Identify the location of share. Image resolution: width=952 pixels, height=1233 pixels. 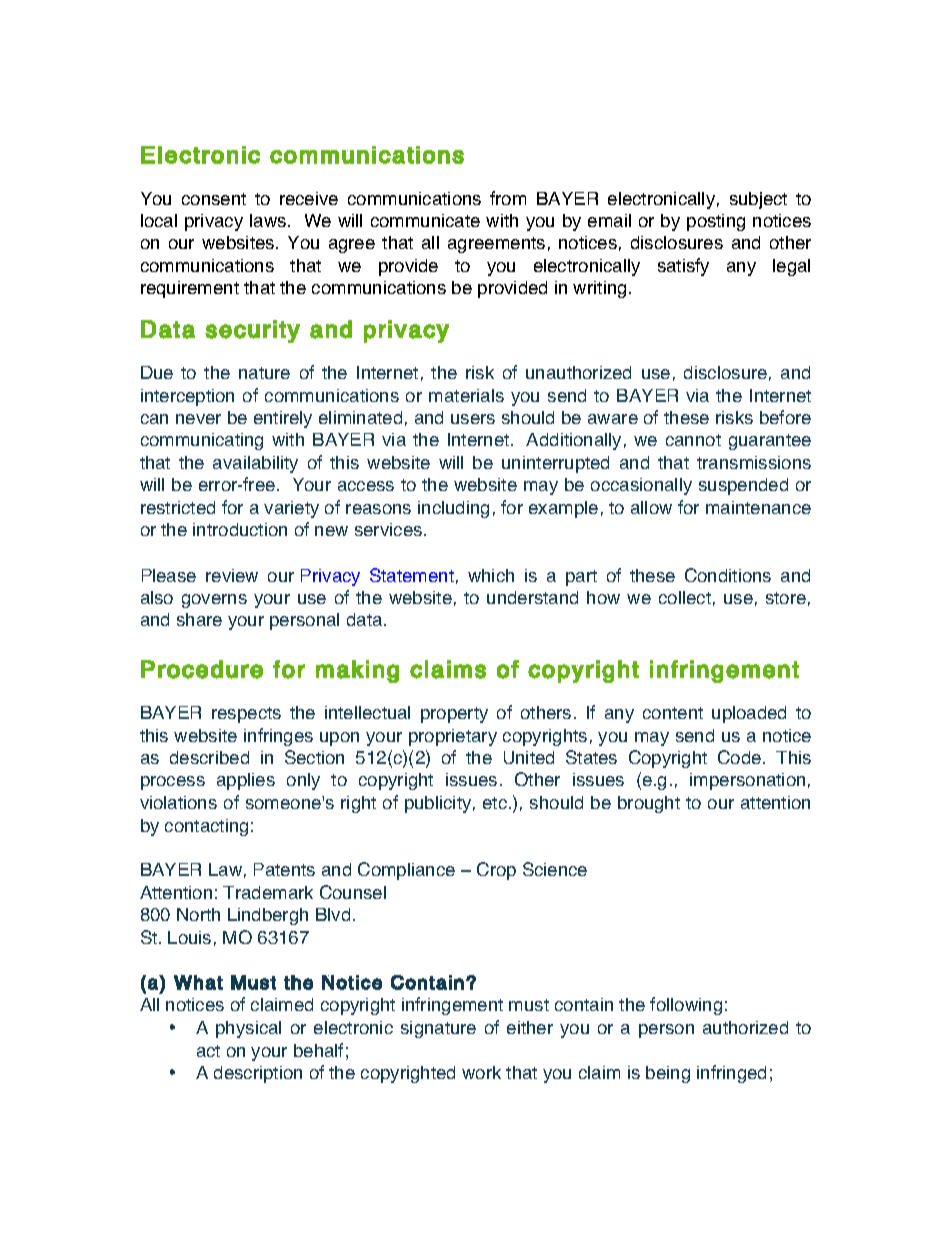
(199, 619).
